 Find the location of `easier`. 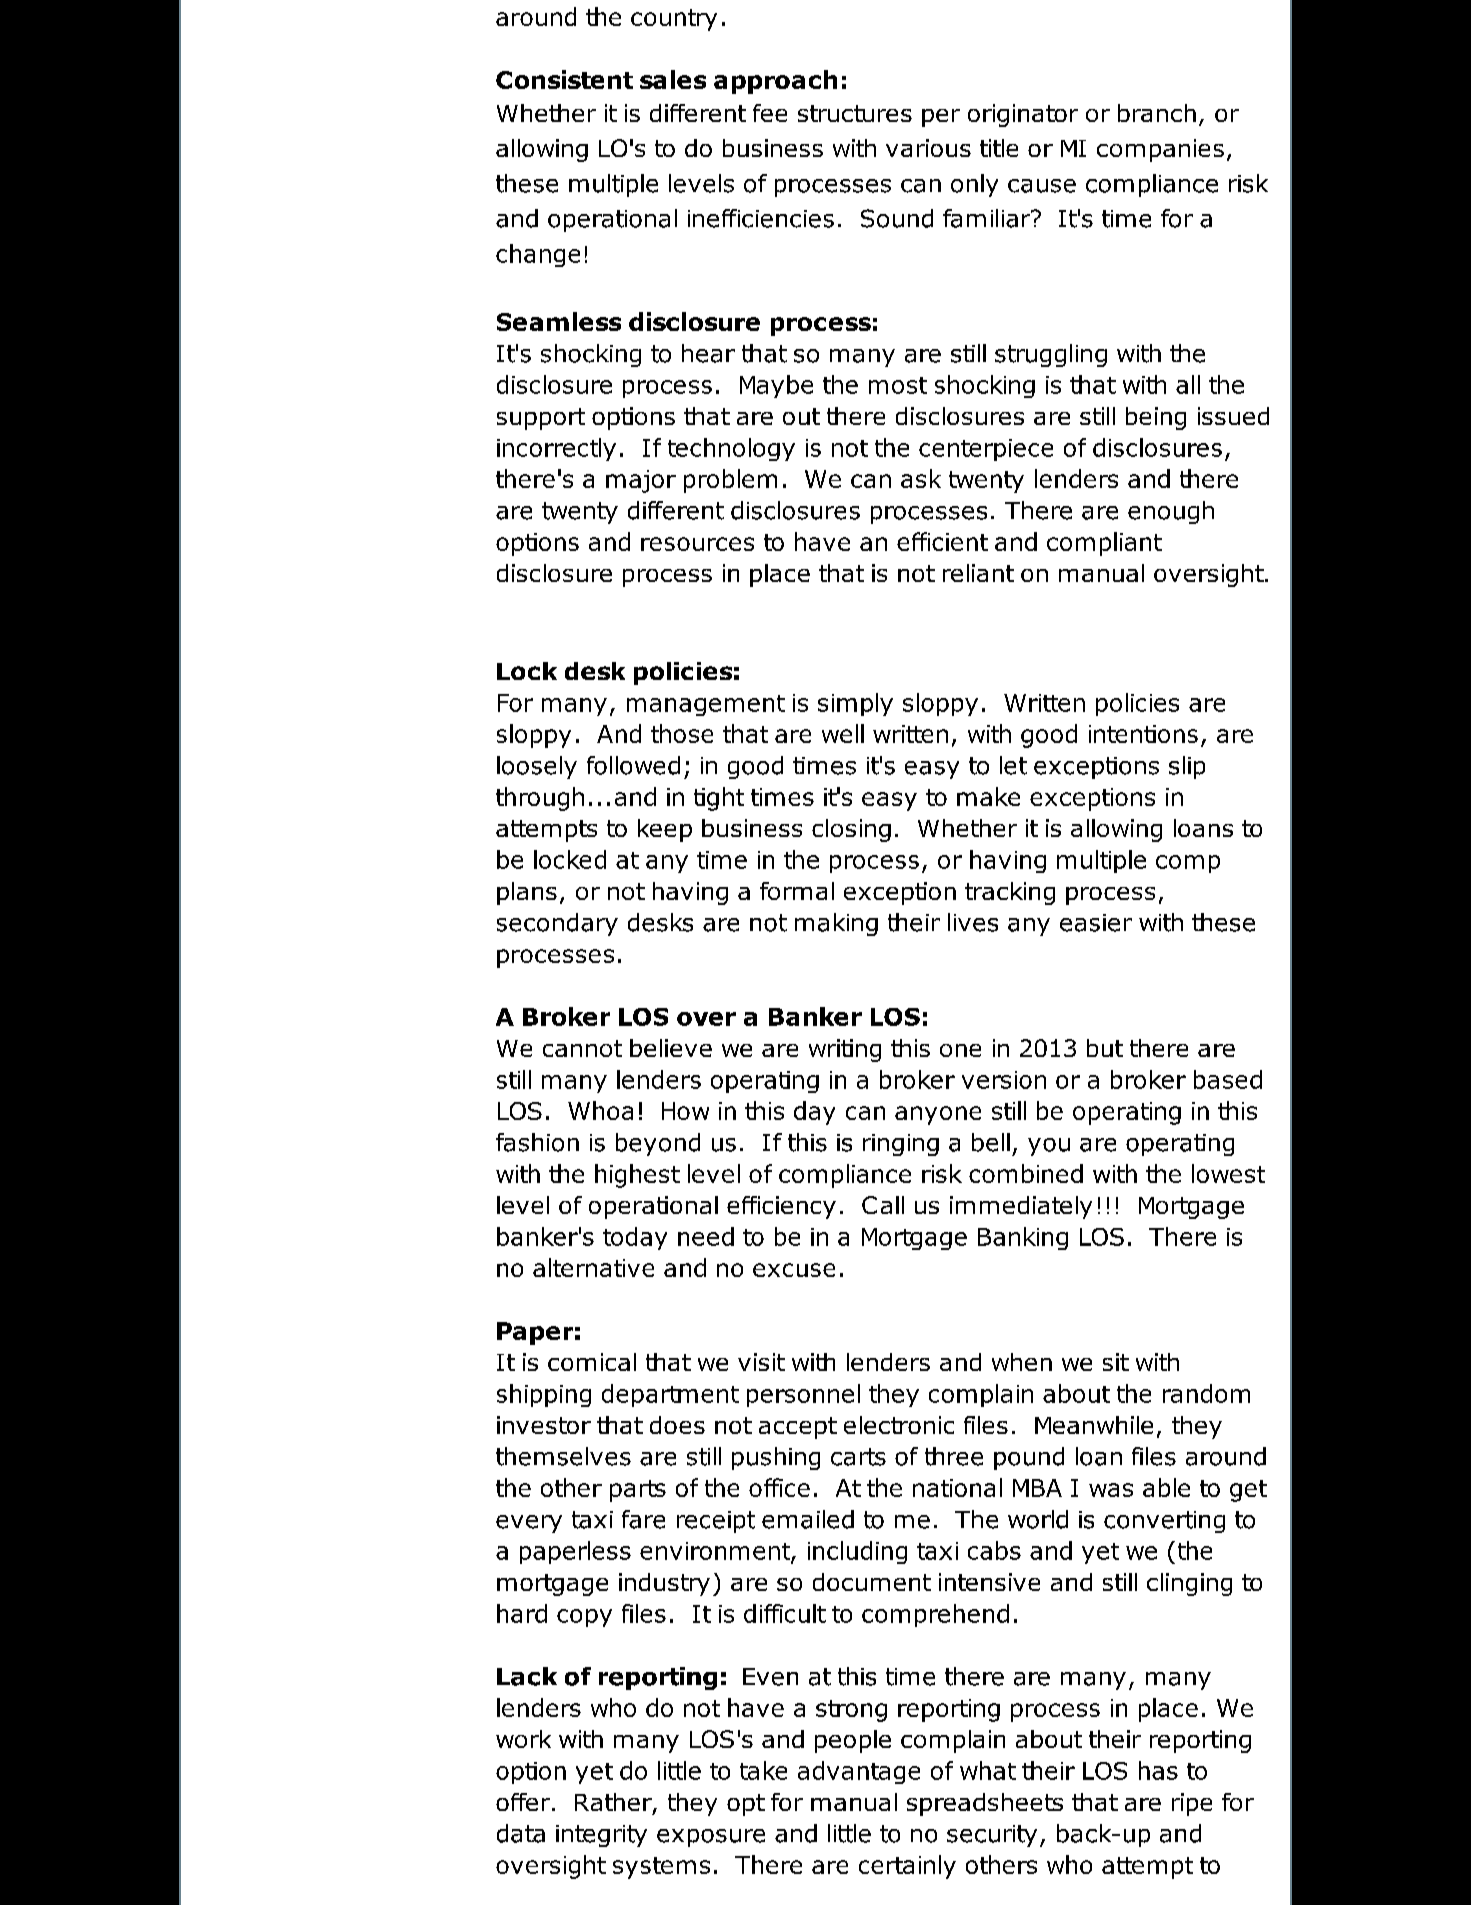

easier is located at coordinates (1096, 923).
